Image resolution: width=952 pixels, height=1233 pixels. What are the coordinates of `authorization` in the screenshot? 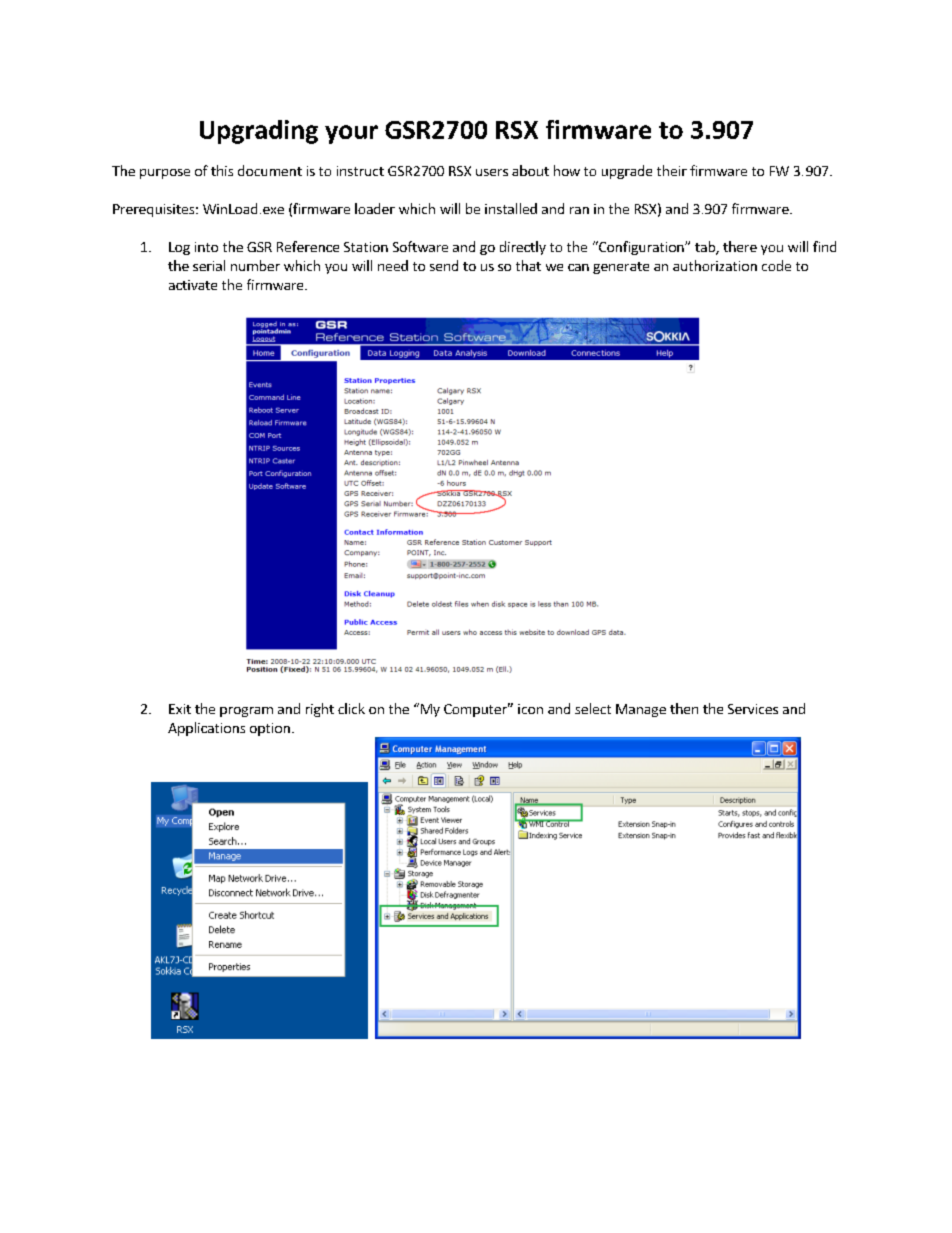 It's located at (715, 265).
